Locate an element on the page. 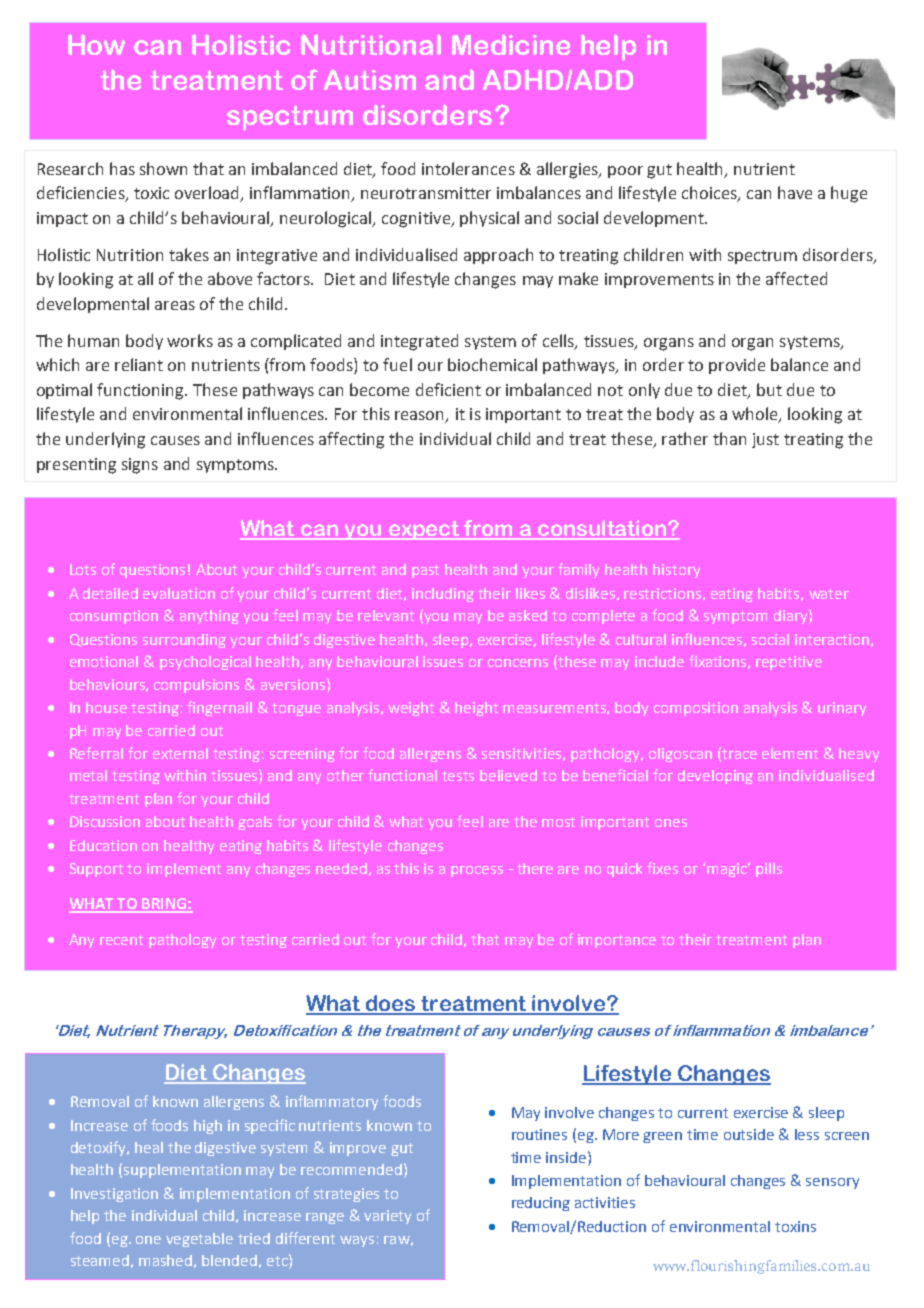 This image has height=1308, width=924. Medicine is located at coordinates (511, 44).
